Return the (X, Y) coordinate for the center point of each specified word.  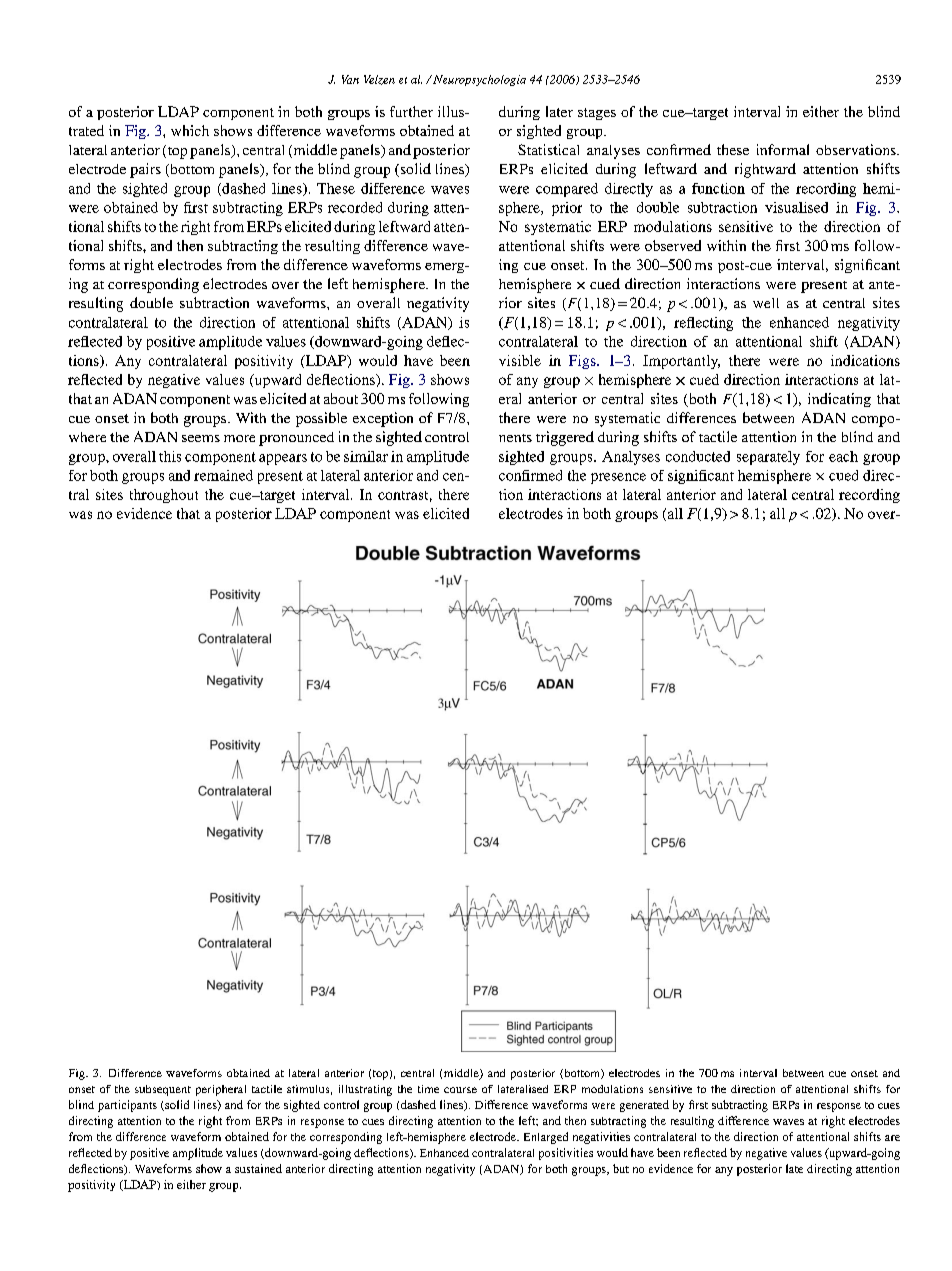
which (190, 130)
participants (127, 1106)
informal (783, 149)
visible (520, 360)
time (428, 1089)
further (411, 111)
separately (768, 458)
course (460, 1090)
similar (366, 456)
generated (644, 1106)
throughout (164, 496)
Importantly (681, 362)
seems (201, 438)
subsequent (163, 1090)
